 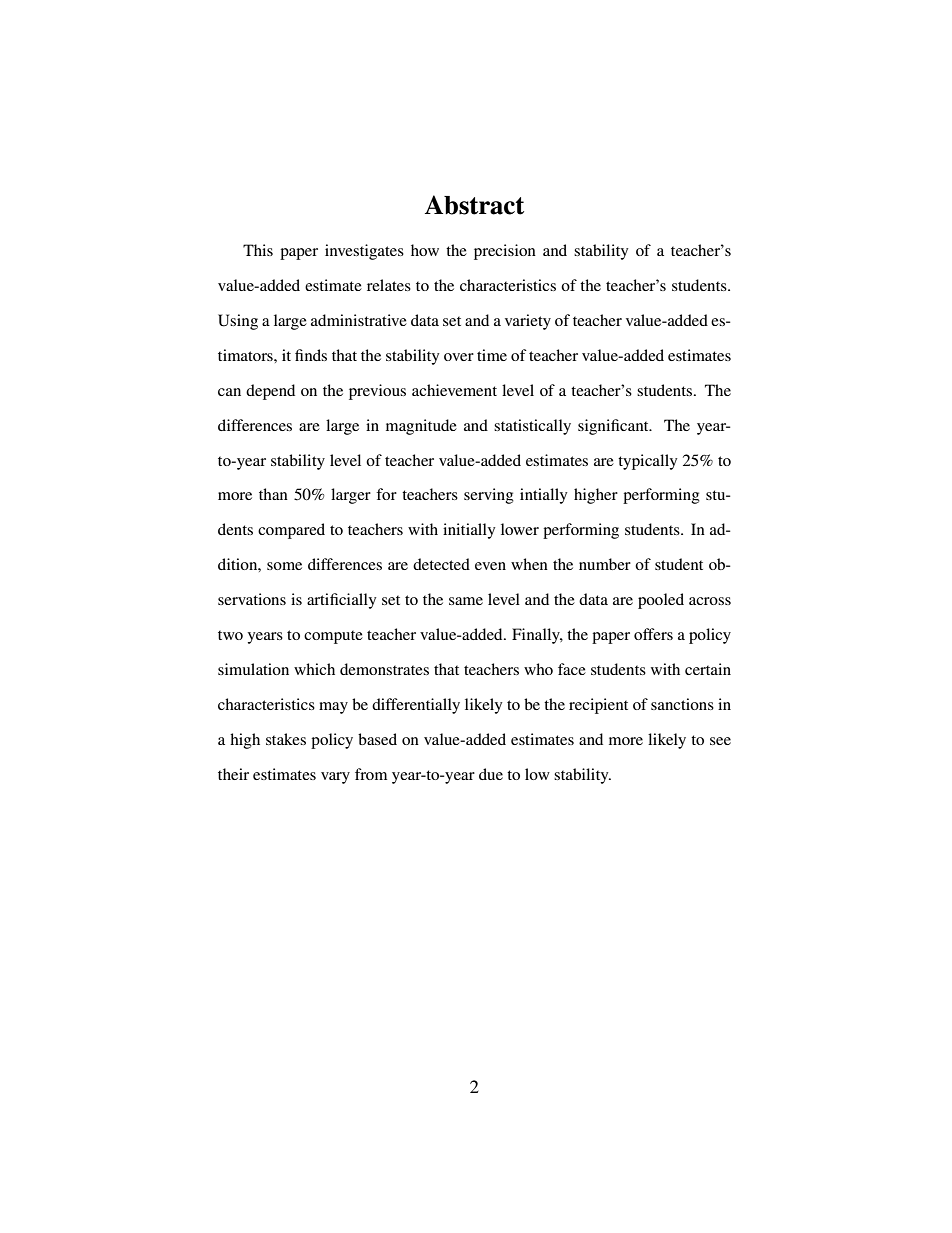 What do you see at coordinates (469, 531) in the screenshot?
I see `initially` at bounding box center [469, 531].
